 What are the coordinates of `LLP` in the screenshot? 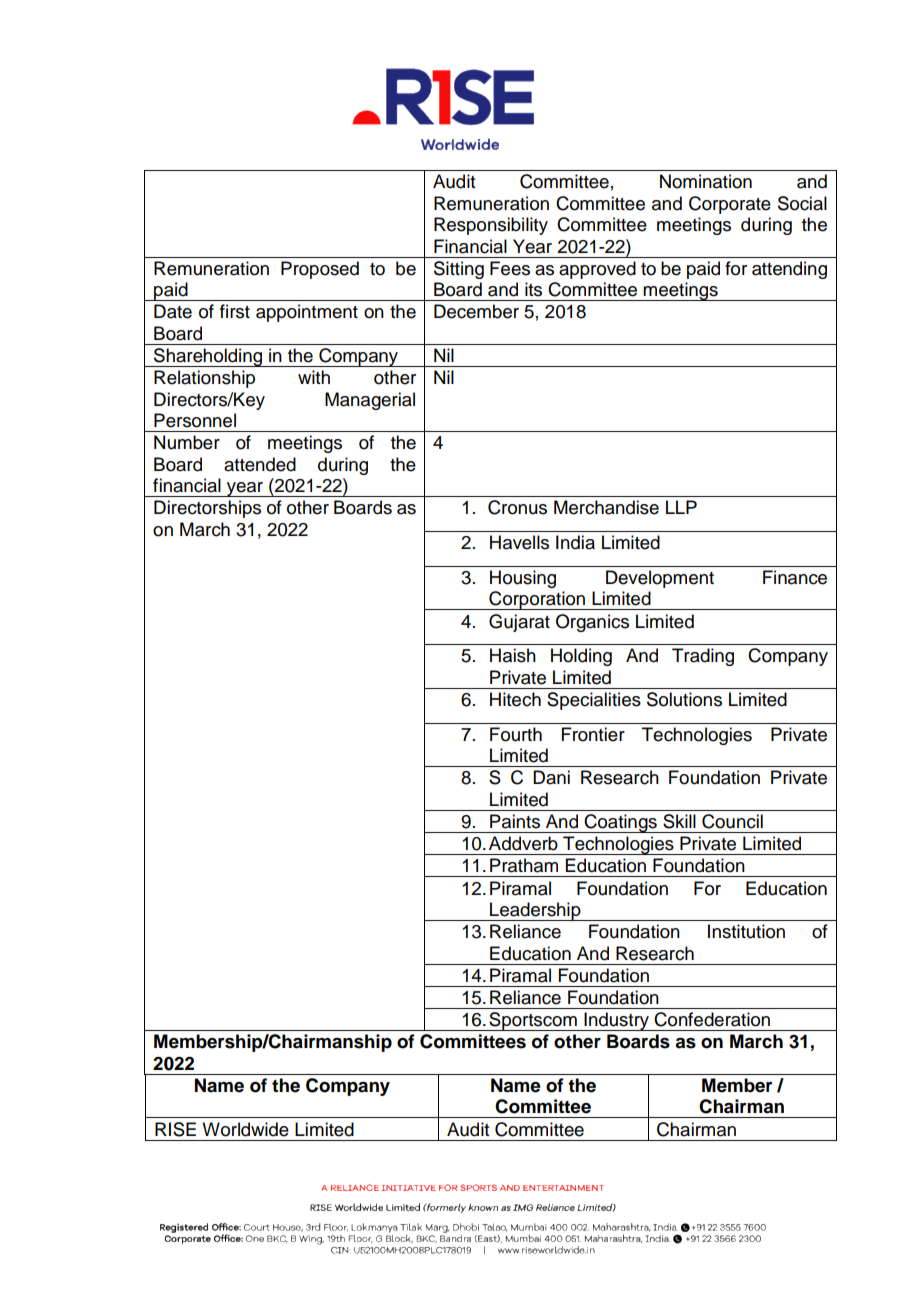 It's located at (681, 507).
